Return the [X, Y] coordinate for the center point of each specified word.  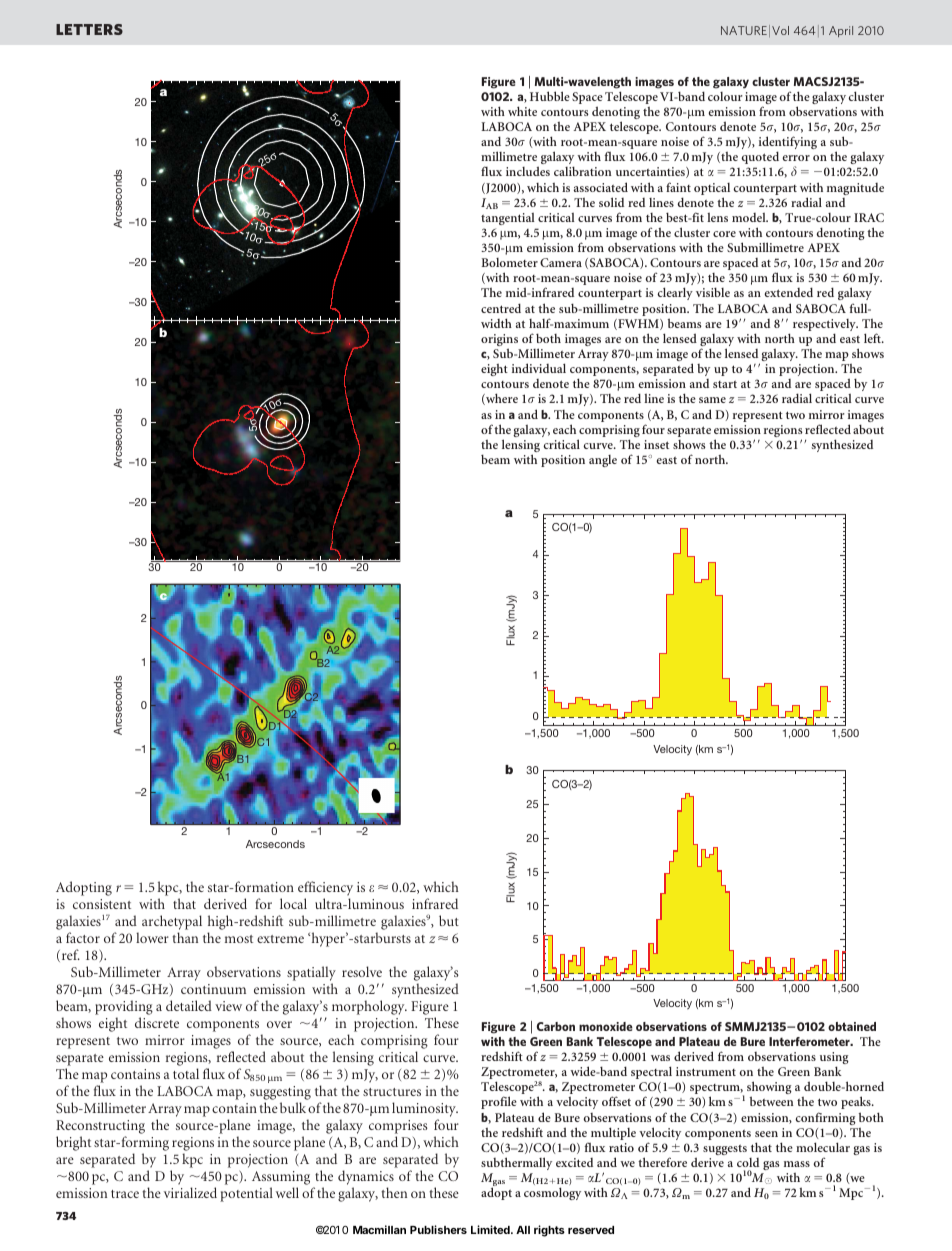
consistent [102, 904]
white [522, 111]
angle [603, 461]
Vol [780, 30]
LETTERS [89, 29]
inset [656, 444]
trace [125, 1194]
